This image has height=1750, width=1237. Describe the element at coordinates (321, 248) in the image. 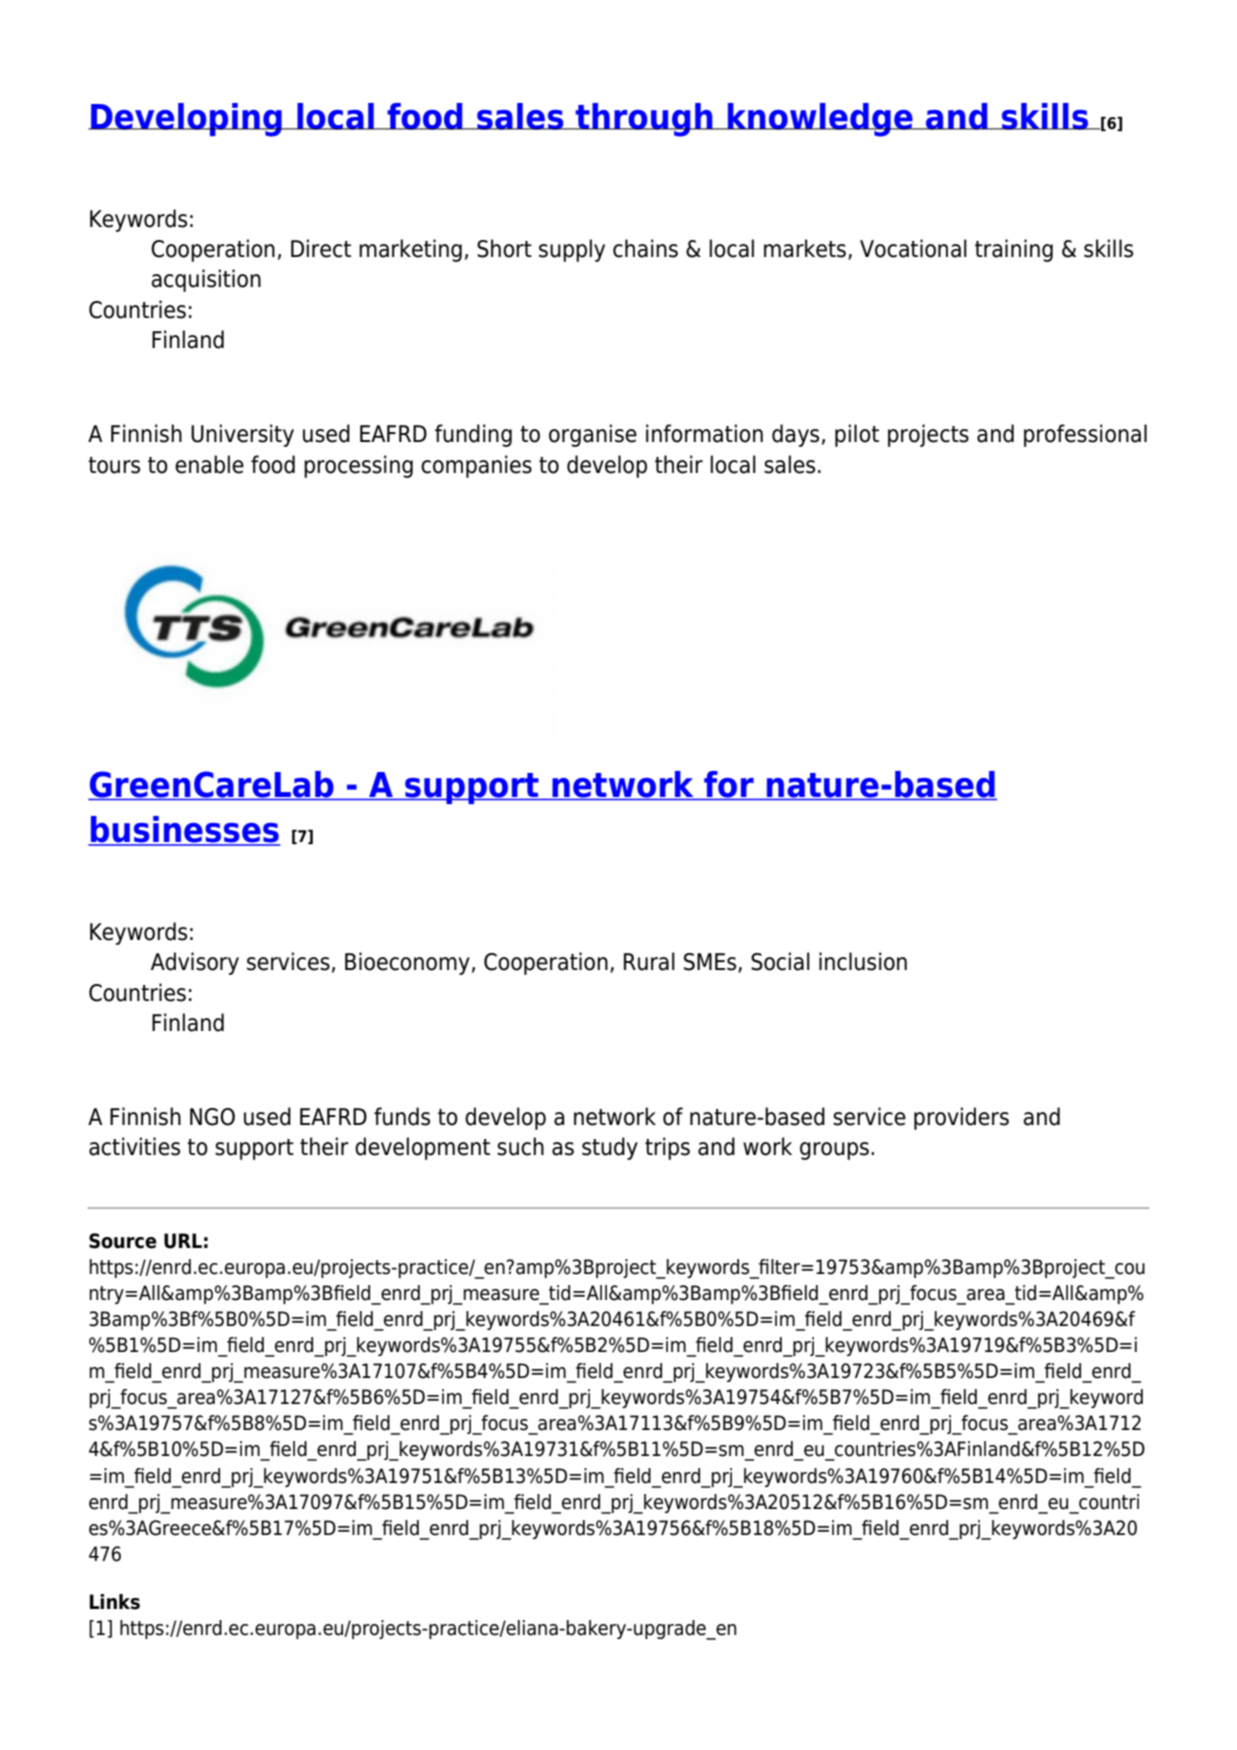

I see `Direct` at that location.
